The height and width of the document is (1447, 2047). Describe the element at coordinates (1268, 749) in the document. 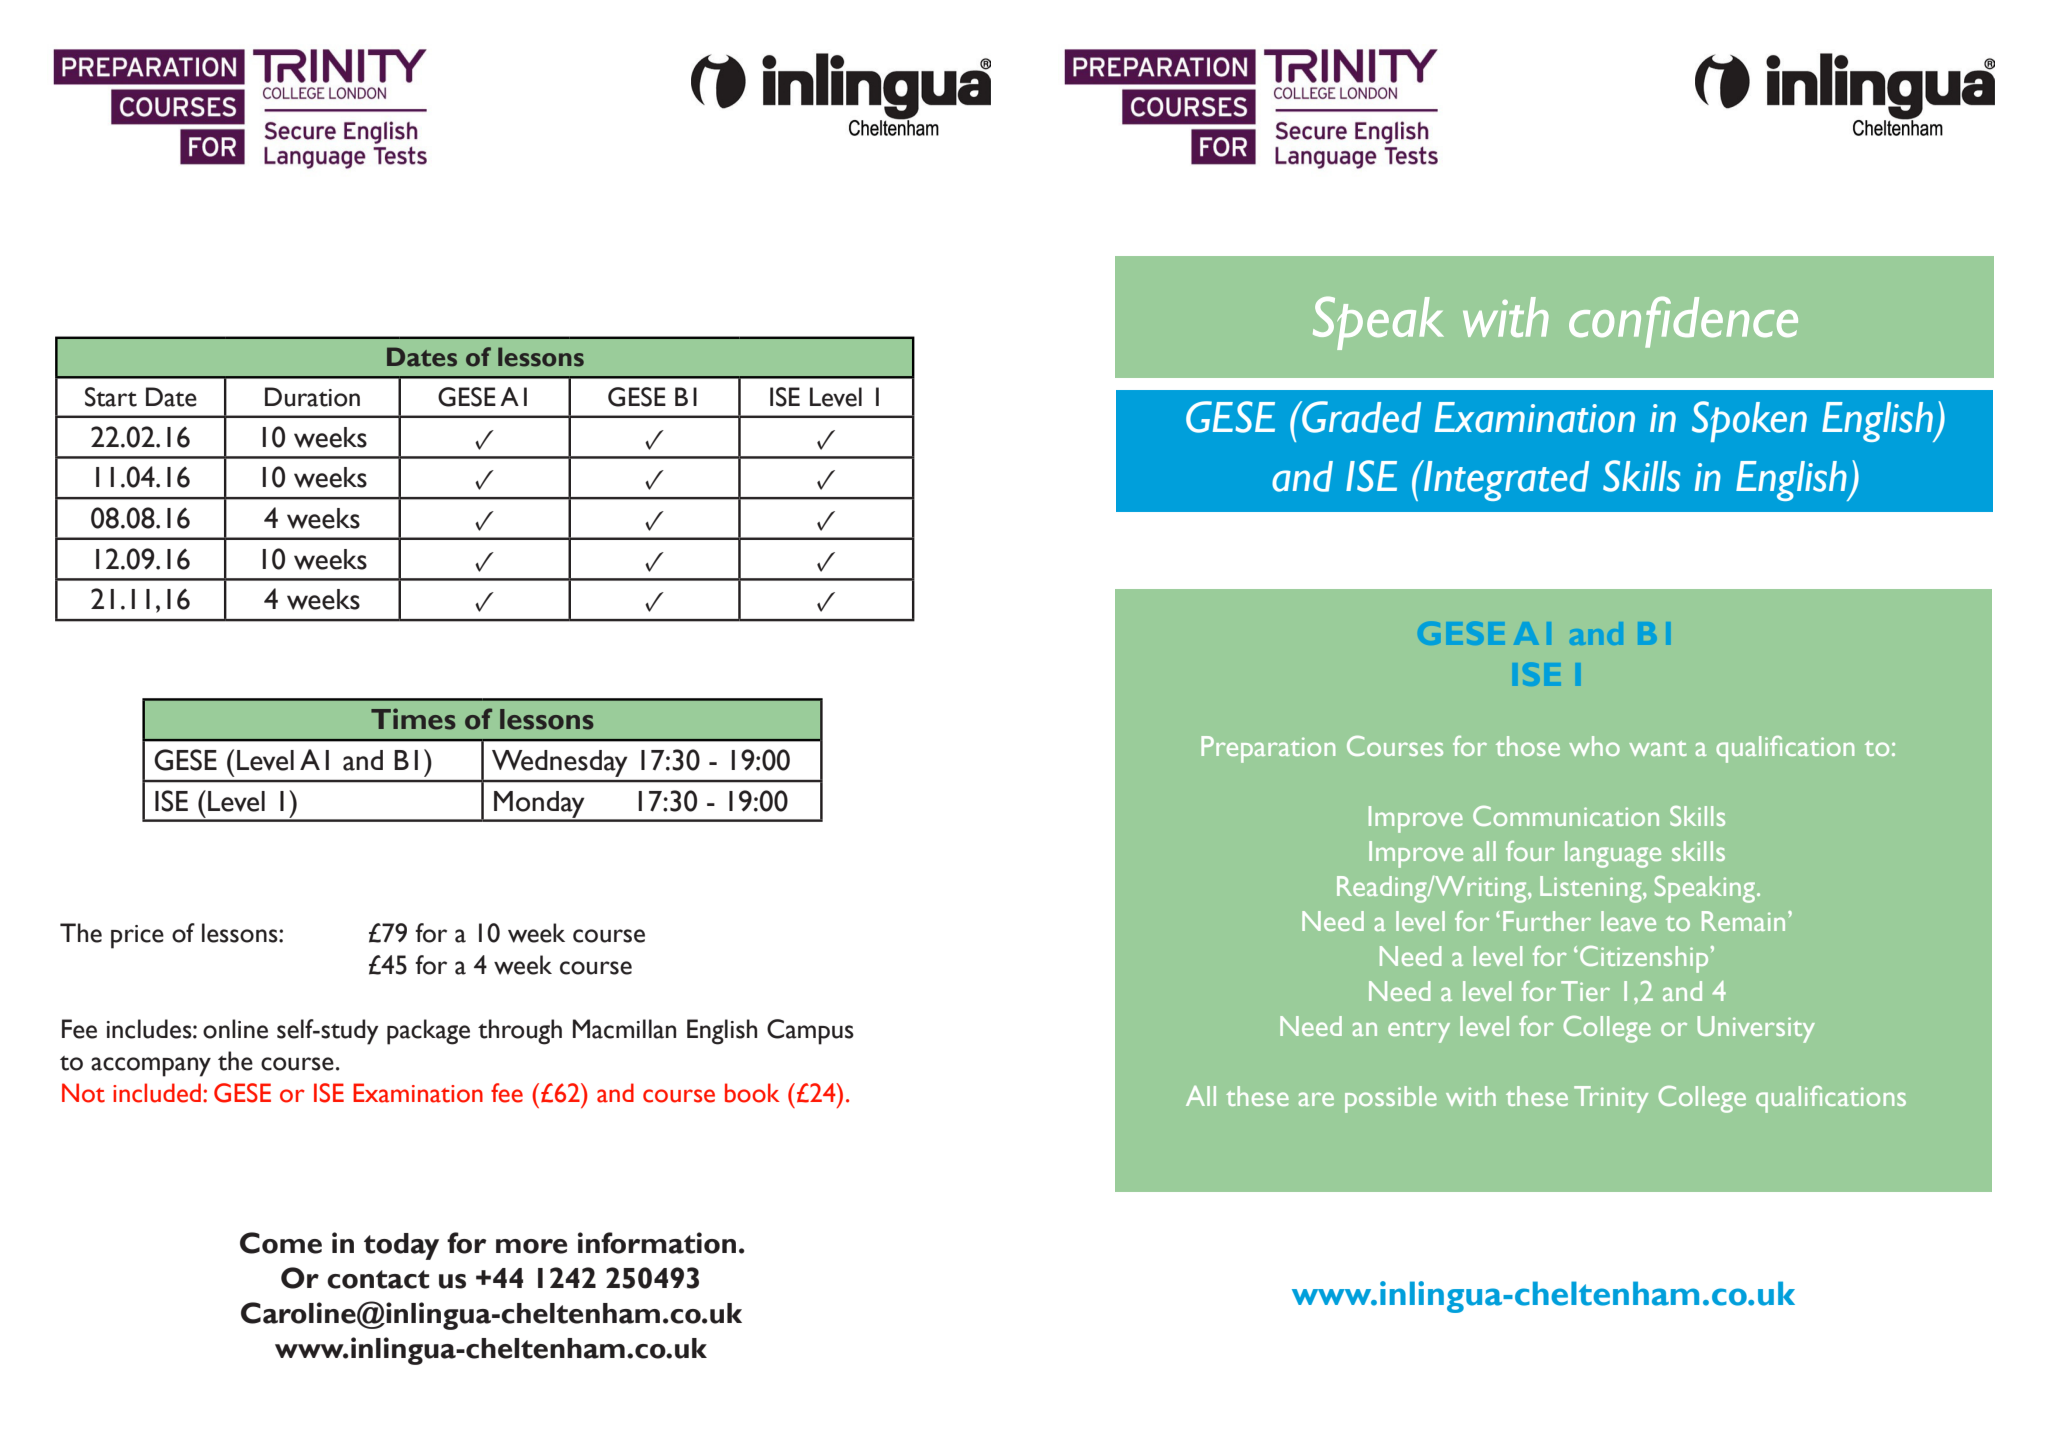

I see `Preparation` at that location.
